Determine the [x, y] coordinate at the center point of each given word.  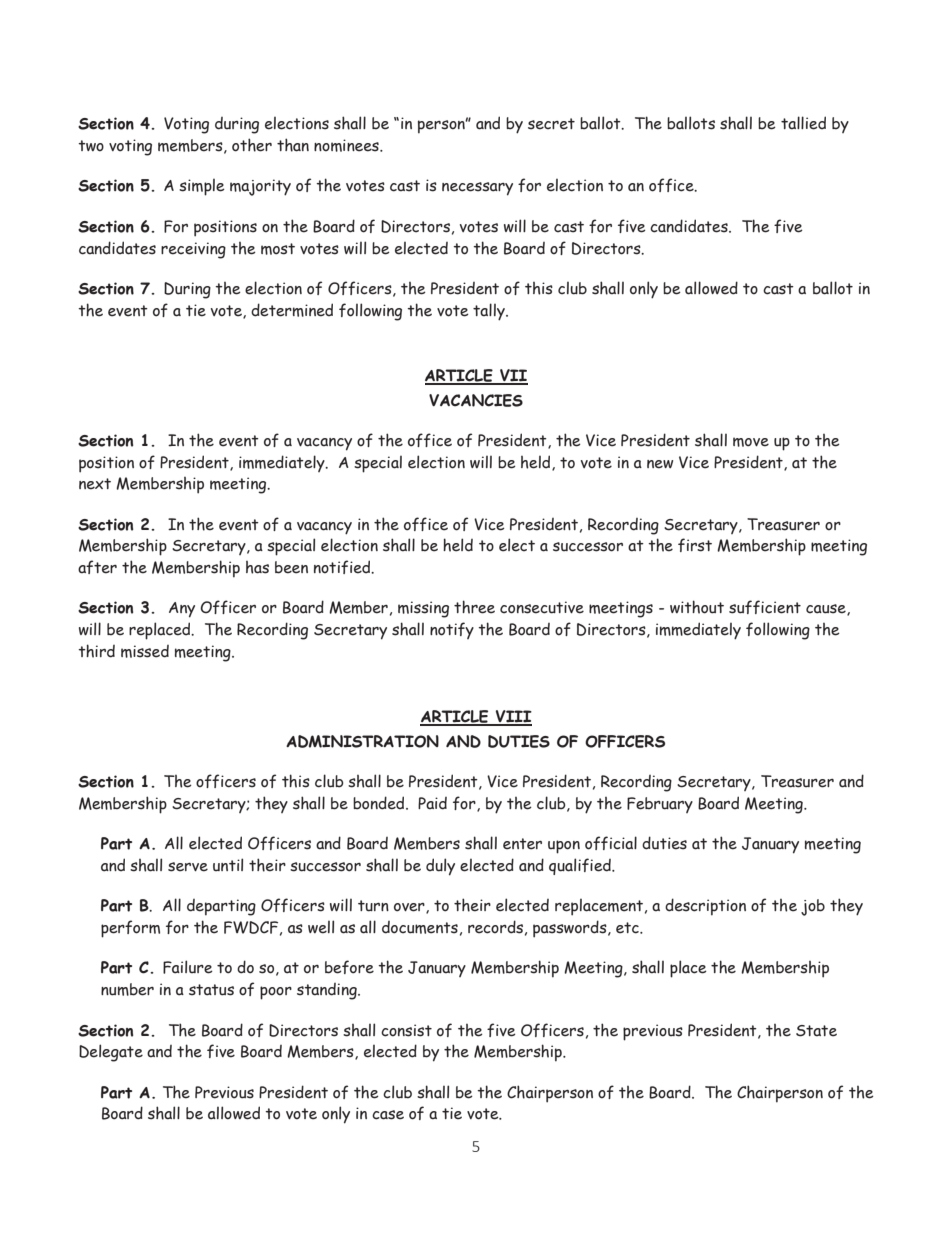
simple [202, 187]
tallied [803, 123]
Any [182, 610]
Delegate [111, 1053]
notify [452, 630]
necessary [477, 189]
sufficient [765, 607]
